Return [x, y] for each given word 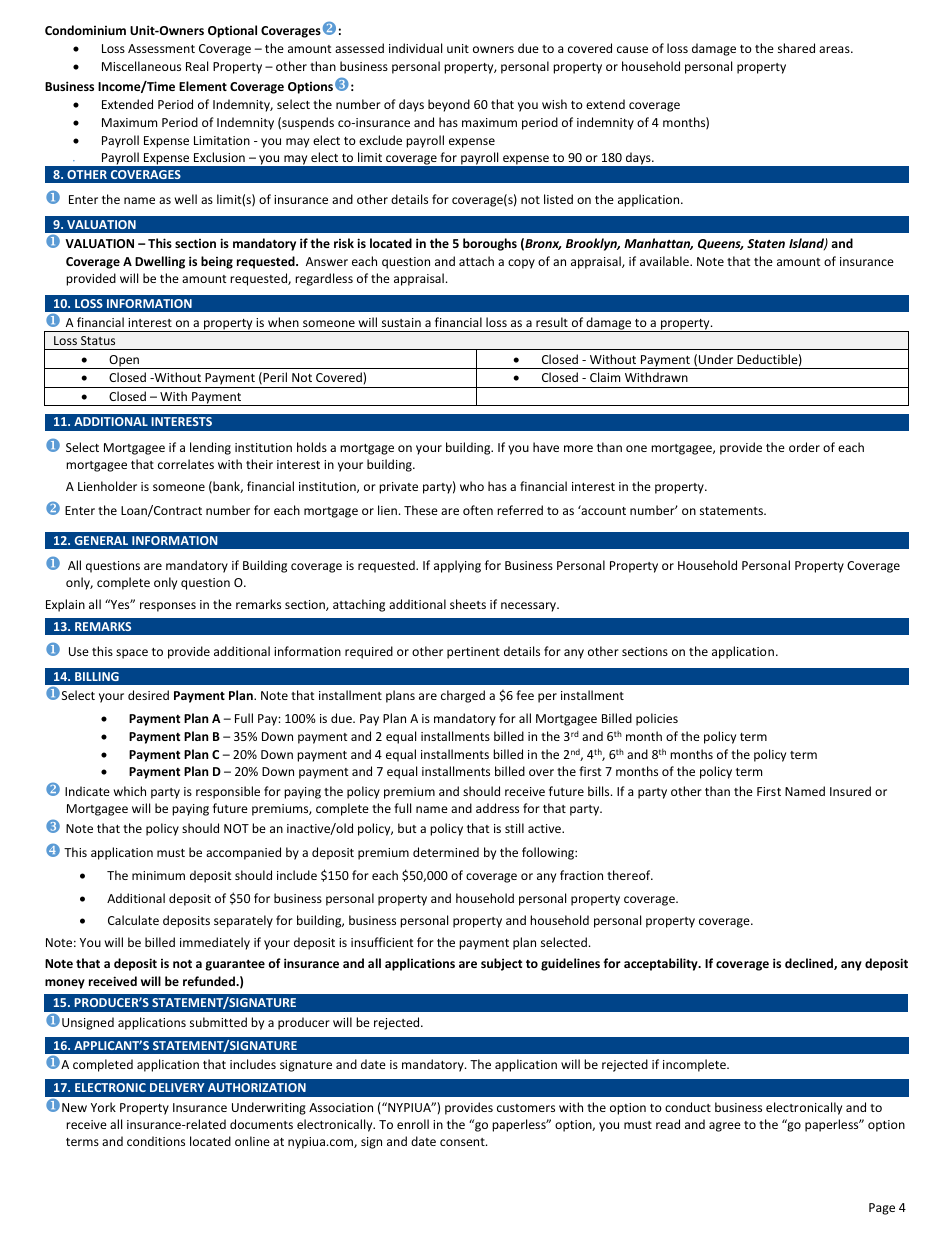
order [804, 447]
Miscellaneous [141, 66]
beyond [449, 105]
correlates [186, 464]
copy [521, 264]
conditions [156, 1141]
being [217, 262]
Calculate [133, 920]
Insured [850, 791]
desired [148, 695]
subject [501, 964]
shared [796, 48]
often [478, 510]
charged [463, 696]
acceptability [662, 964]
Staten [766, 243]
